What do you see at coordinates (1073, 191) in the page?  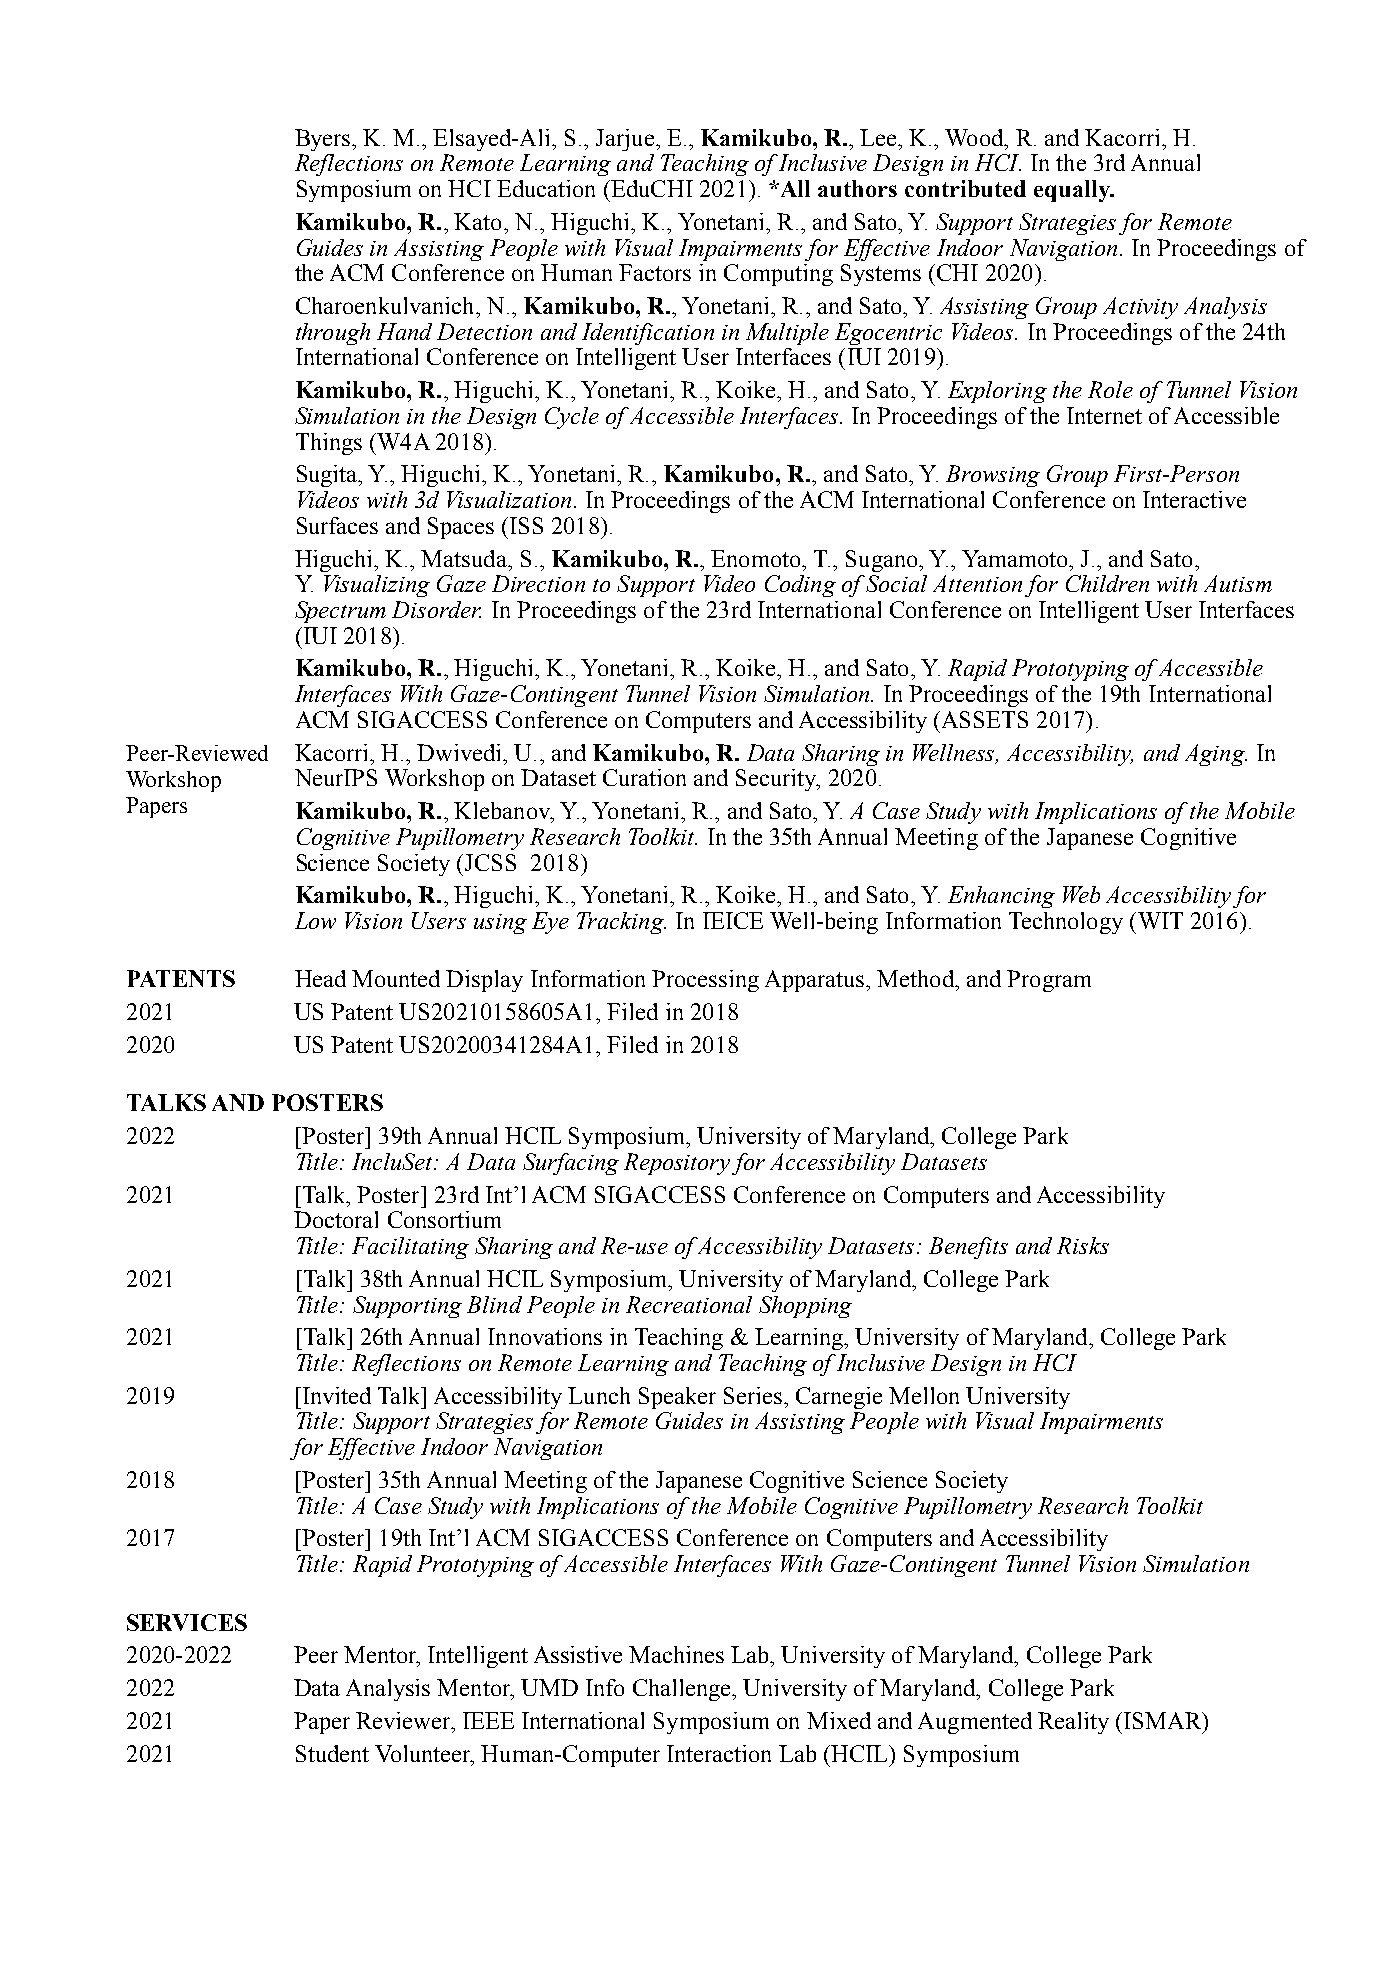 I see `equally` at bounding box center [1073, 191].
